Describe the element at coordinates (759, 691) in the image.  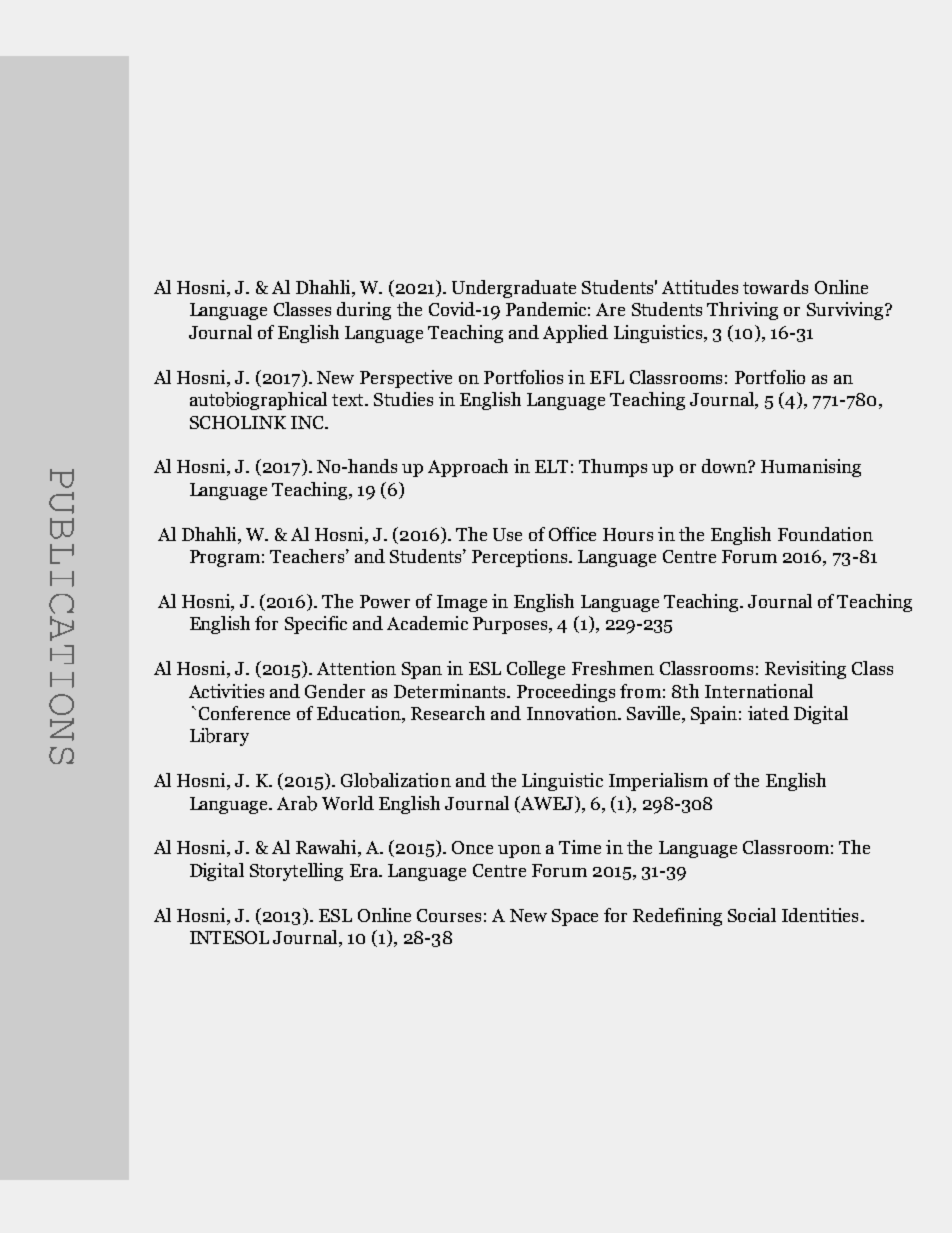
I see `International` at that location.
